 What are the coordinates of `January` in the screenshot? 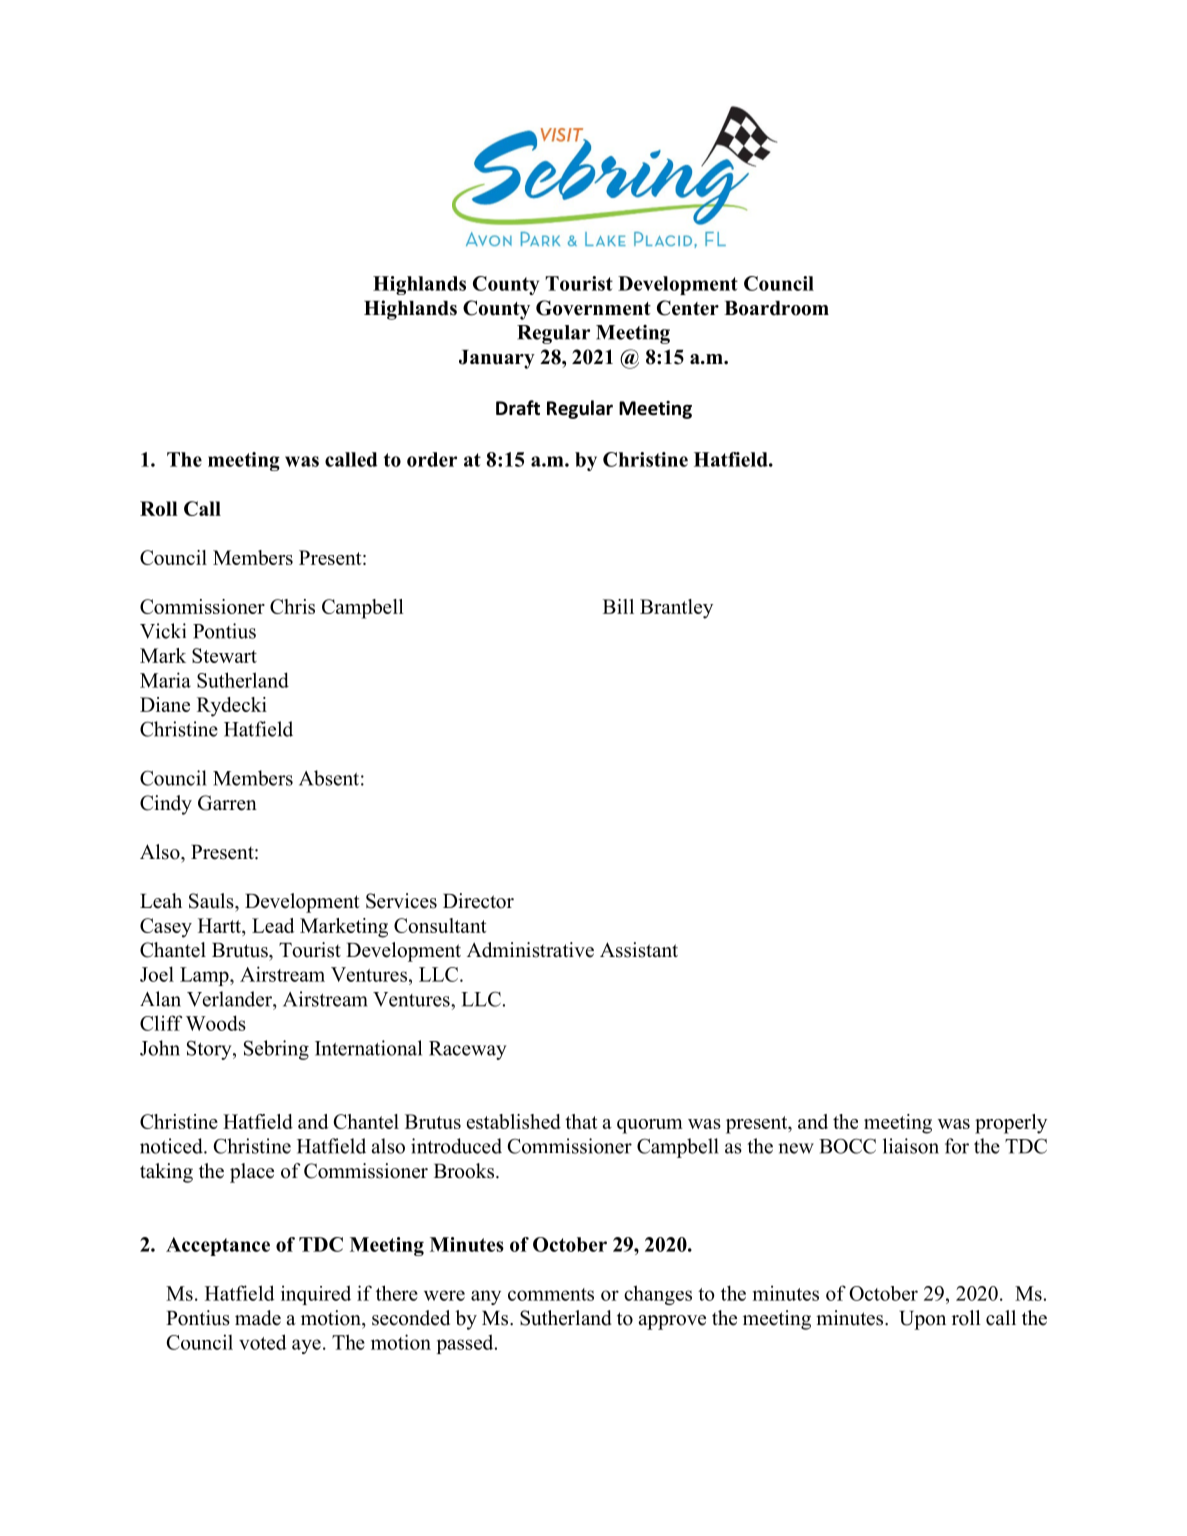 It's located at (497, 359).
